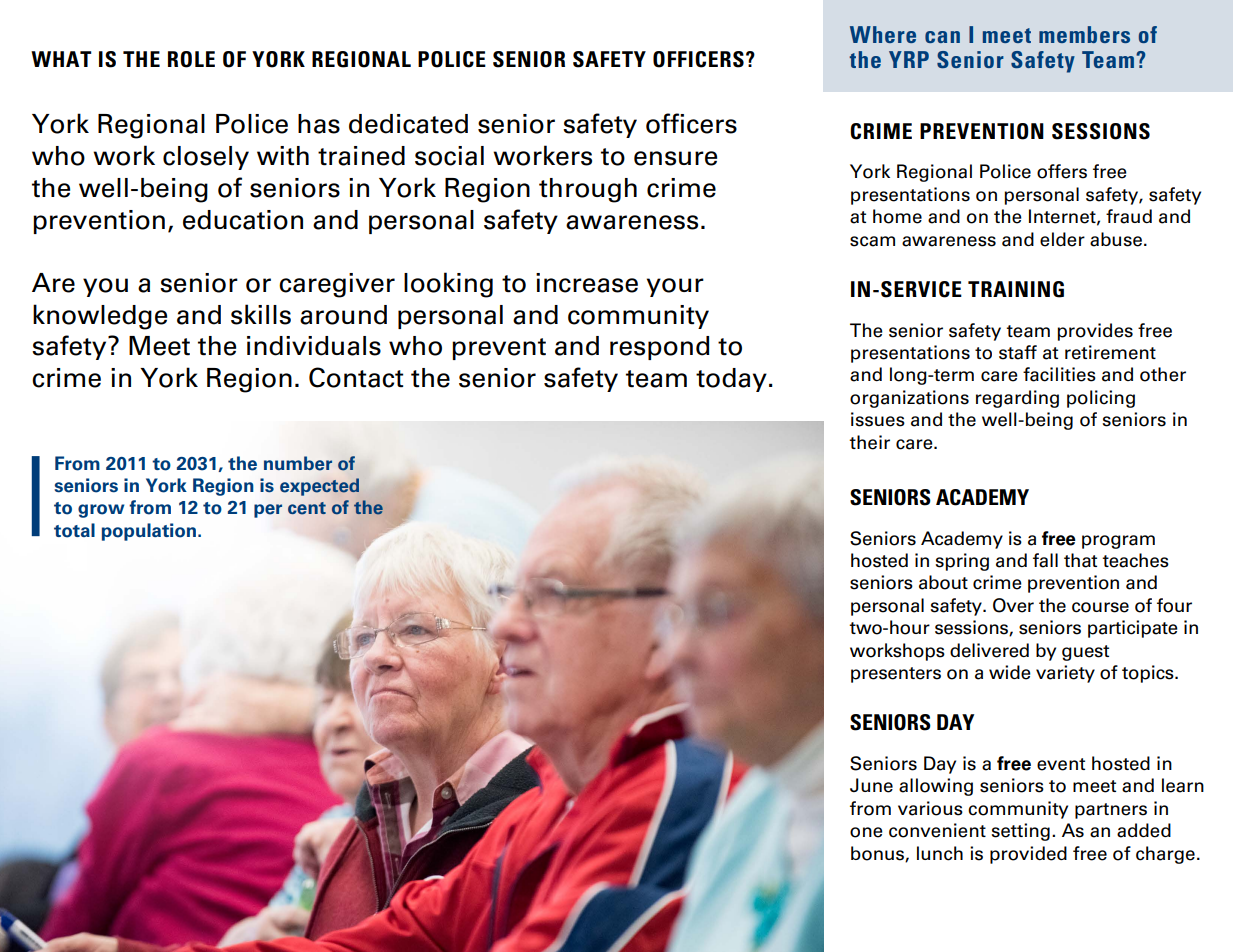  Describe the element at coordinates (866, 832) in the screenshot. I see `one` at that location.
